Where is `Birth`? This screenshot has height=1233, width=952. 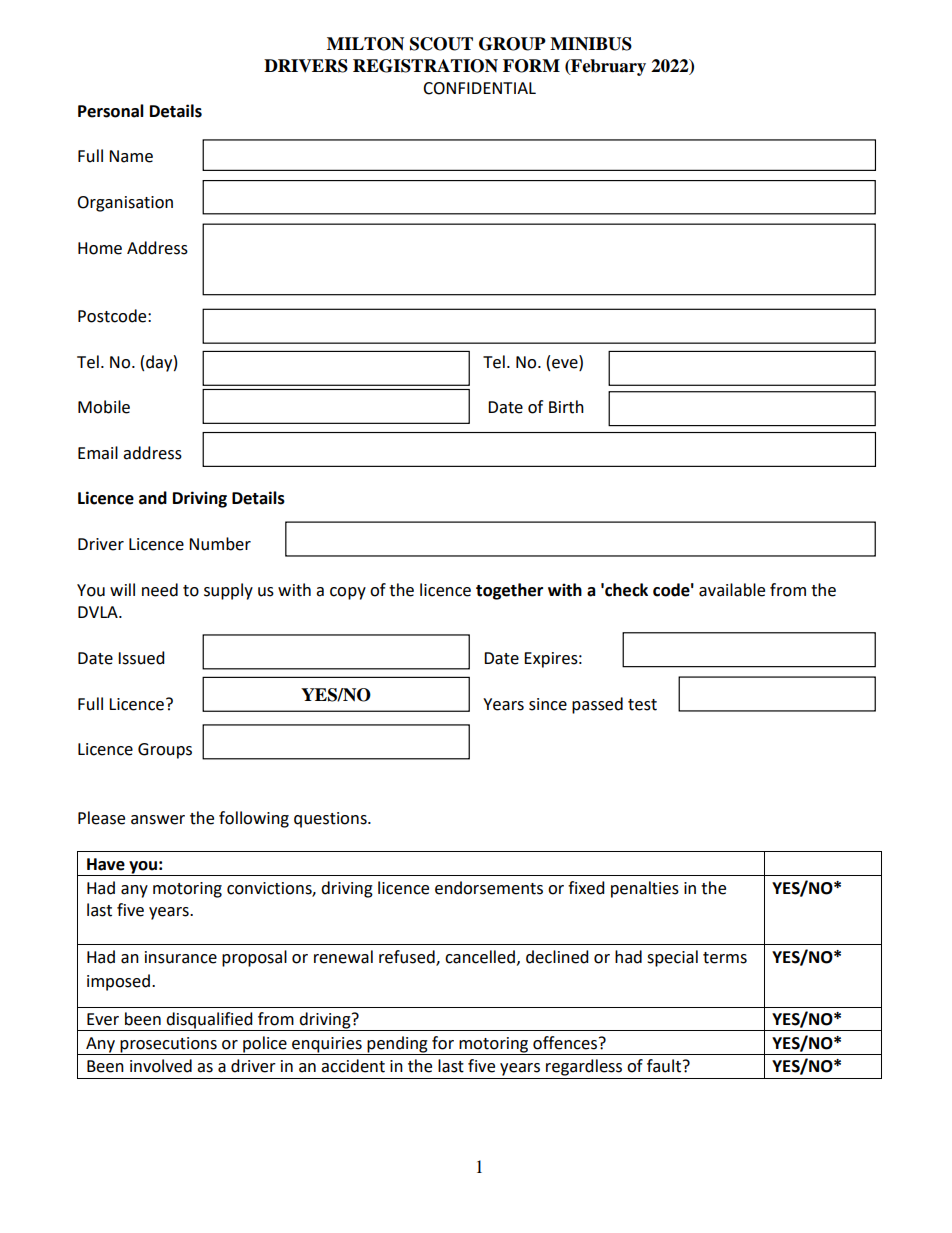 Birth is located at coordinates (566, 407).
